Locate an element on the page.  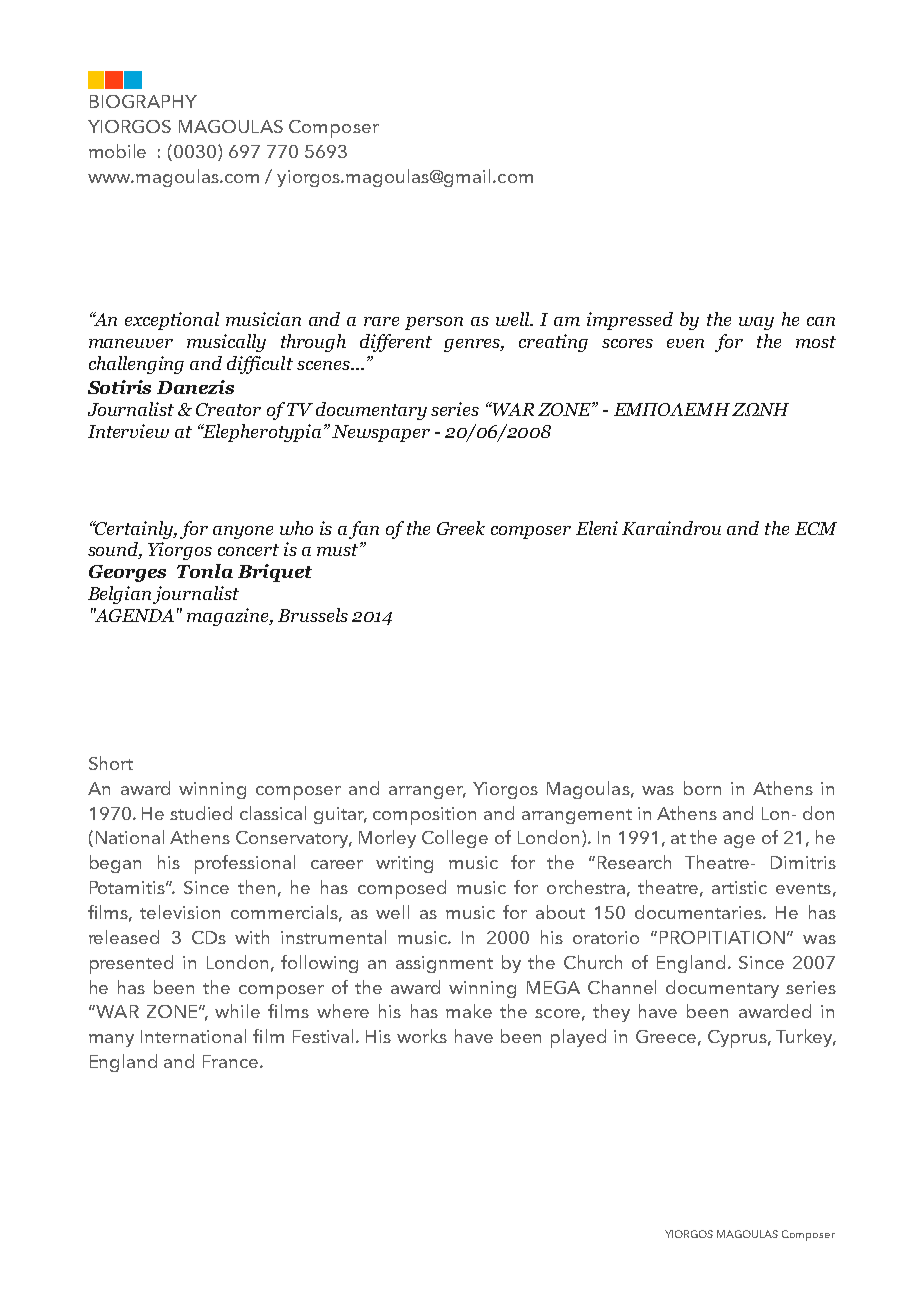
ECM is located at coordinates (816, 528).
